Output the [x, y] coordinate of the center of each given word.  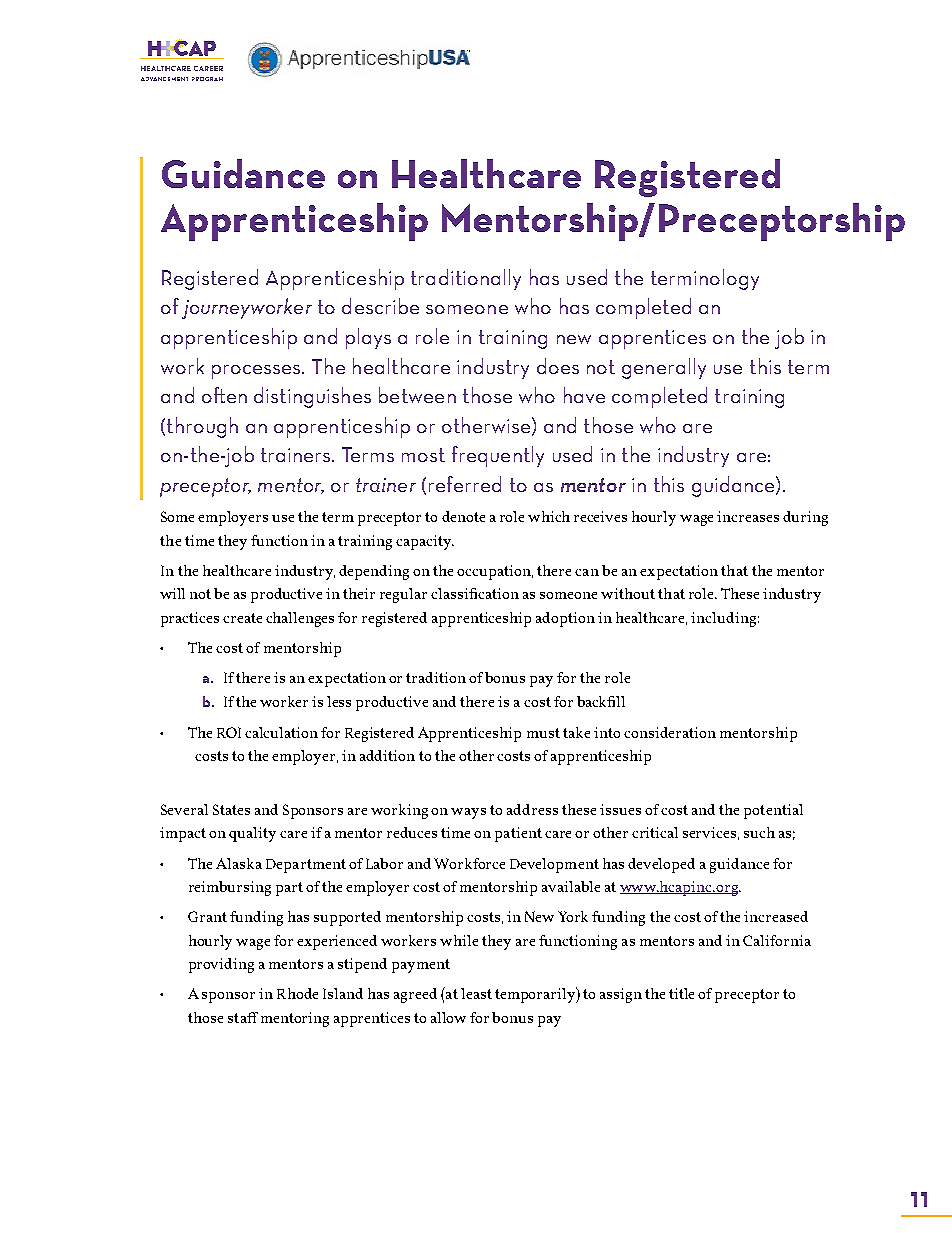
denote [463, 516]
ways [468, 813]
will [172, 593]
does [558, 366]
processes [257, 372]
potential [773, 811]
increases [748, 516]
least [476, 993]
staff [243, 1017]
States [231, 809]
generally [664, 368]
